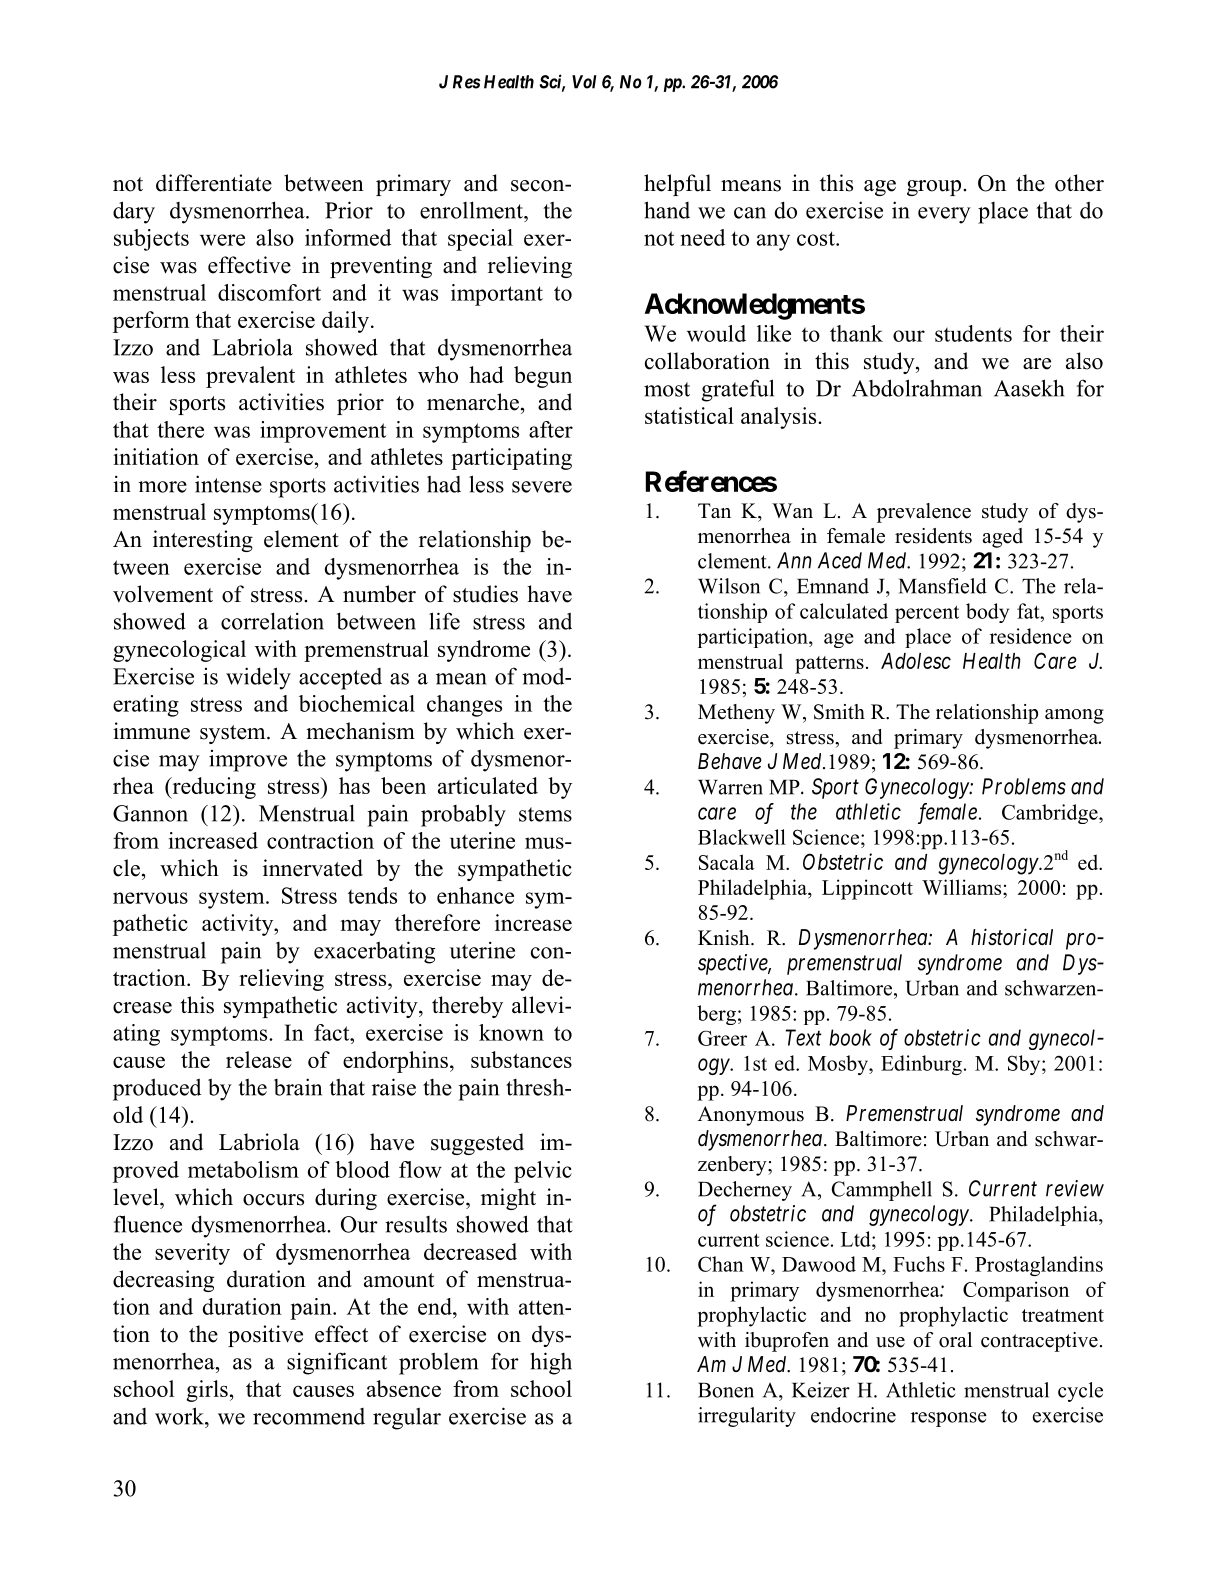 The image size is (1216, 1573). Describe the element at coordinates (729, 586) in the screenshot. I see `Wilson` at that location.
